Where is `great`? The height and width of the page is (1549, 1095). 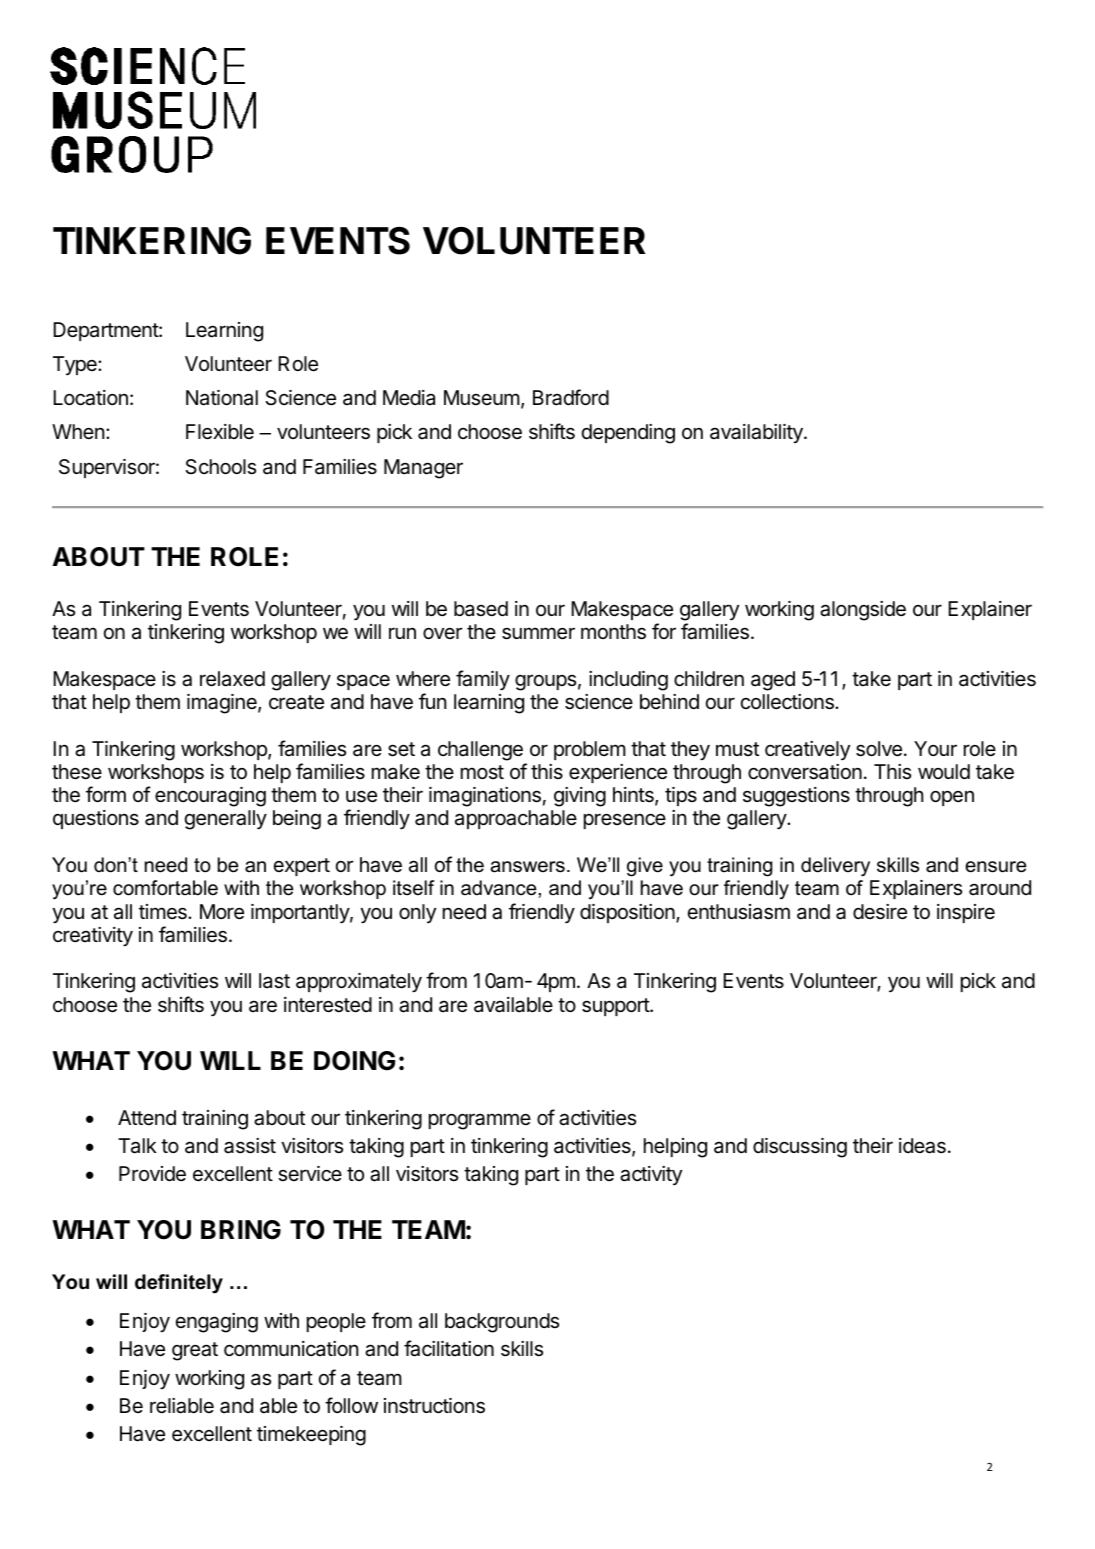
great is located at coordinates (195, 1351).
